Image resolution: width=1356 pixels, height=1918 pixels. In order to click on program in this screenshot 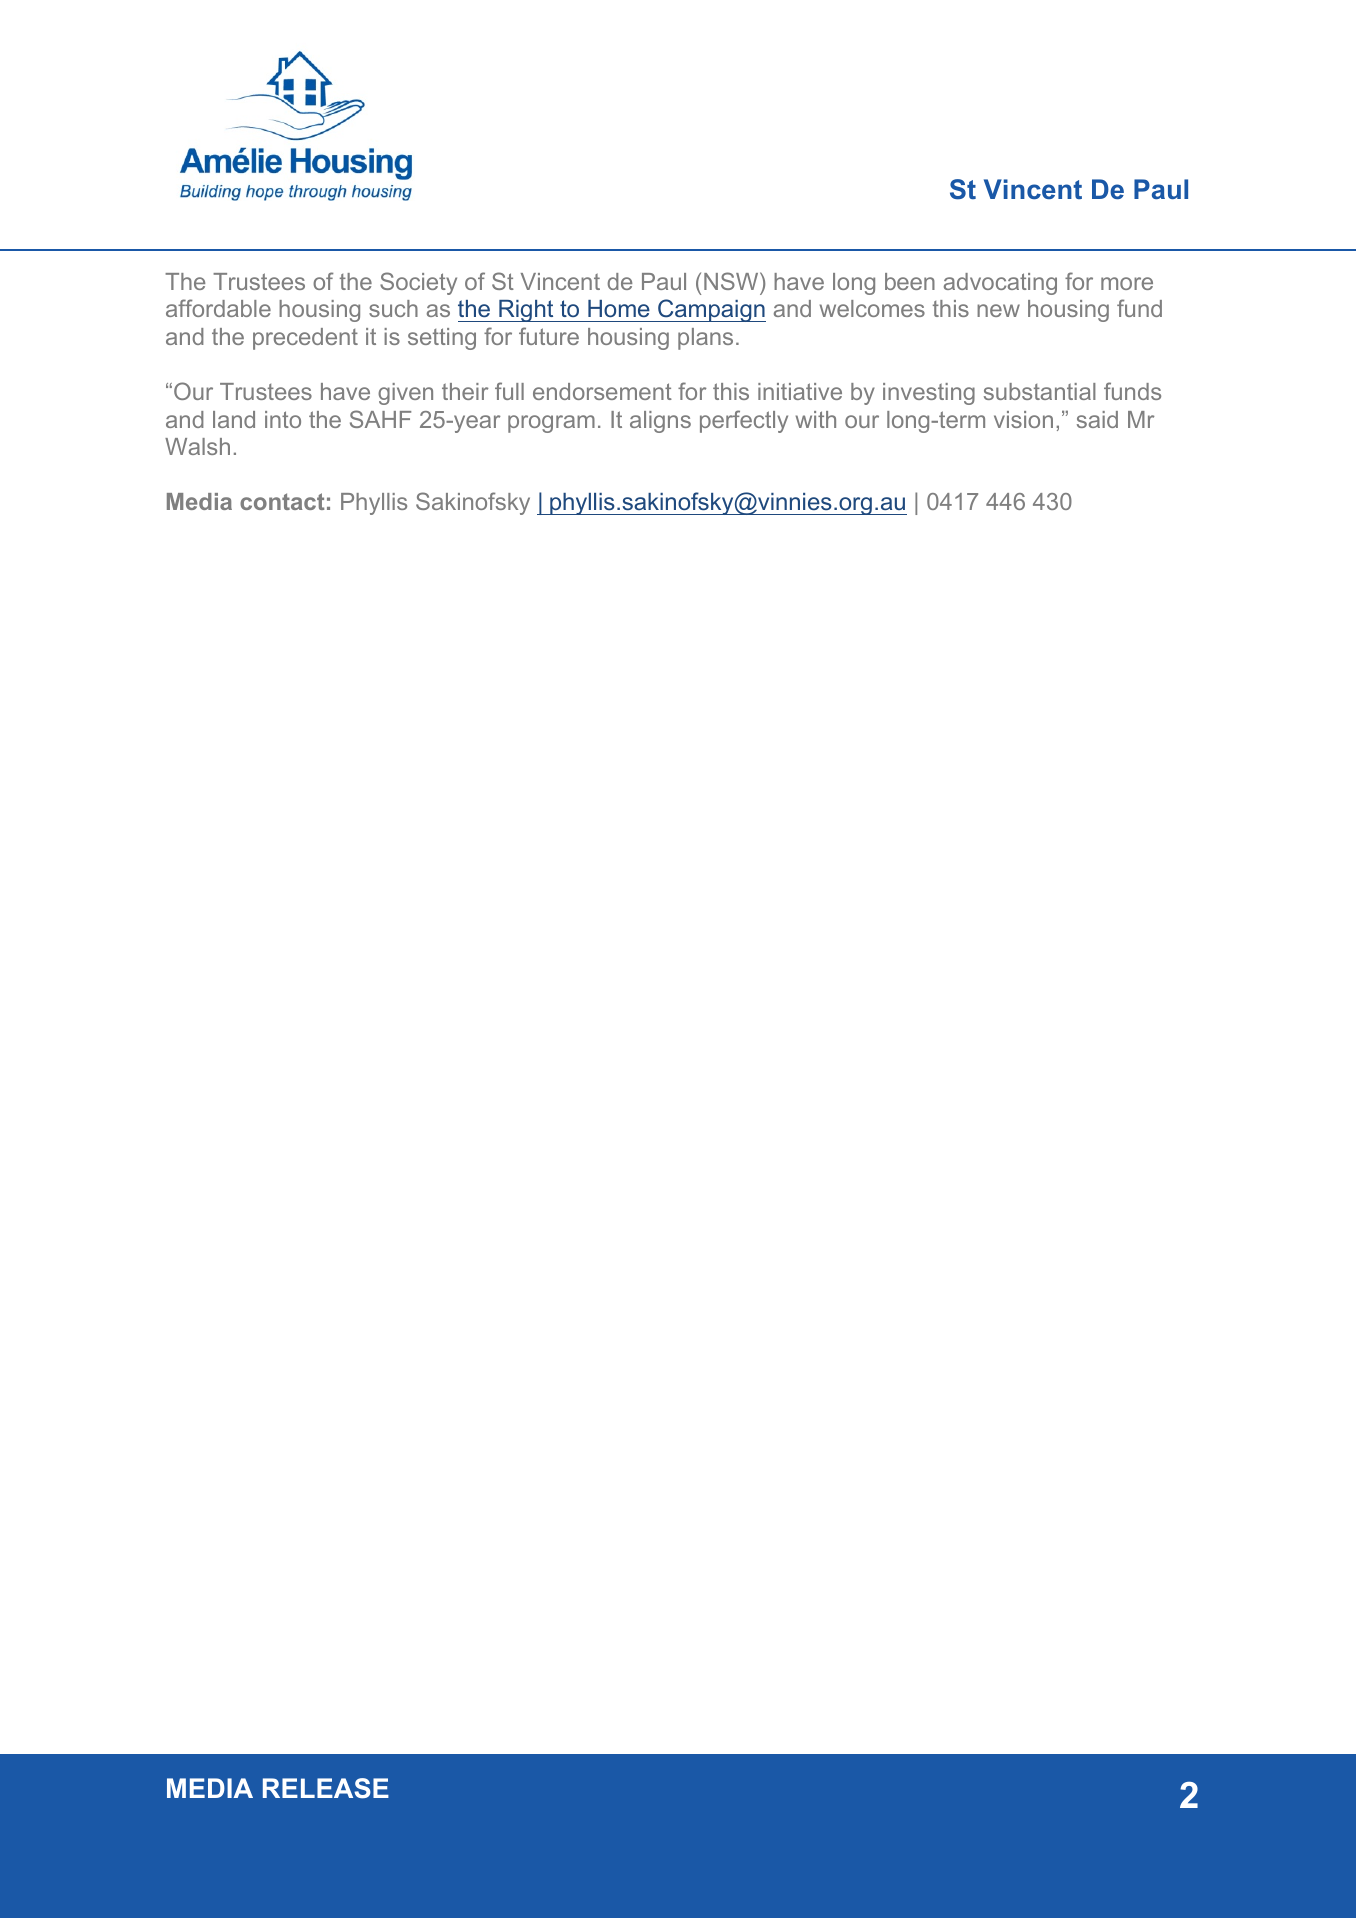, I will do `click(551, 424)`.
